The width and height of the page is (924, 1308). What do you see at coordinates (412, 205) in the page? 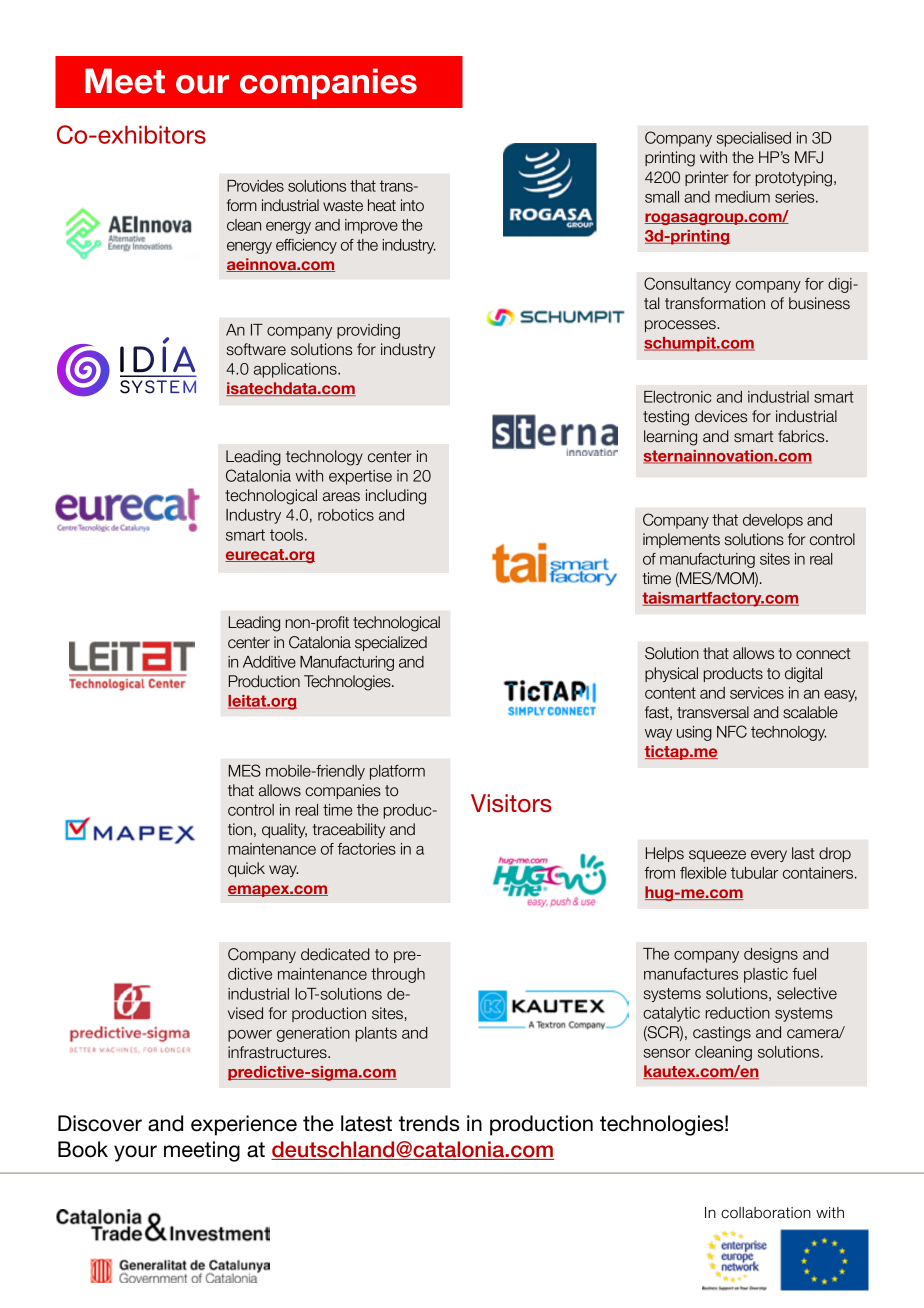
I see `into` at bounding box center [412, 205].
